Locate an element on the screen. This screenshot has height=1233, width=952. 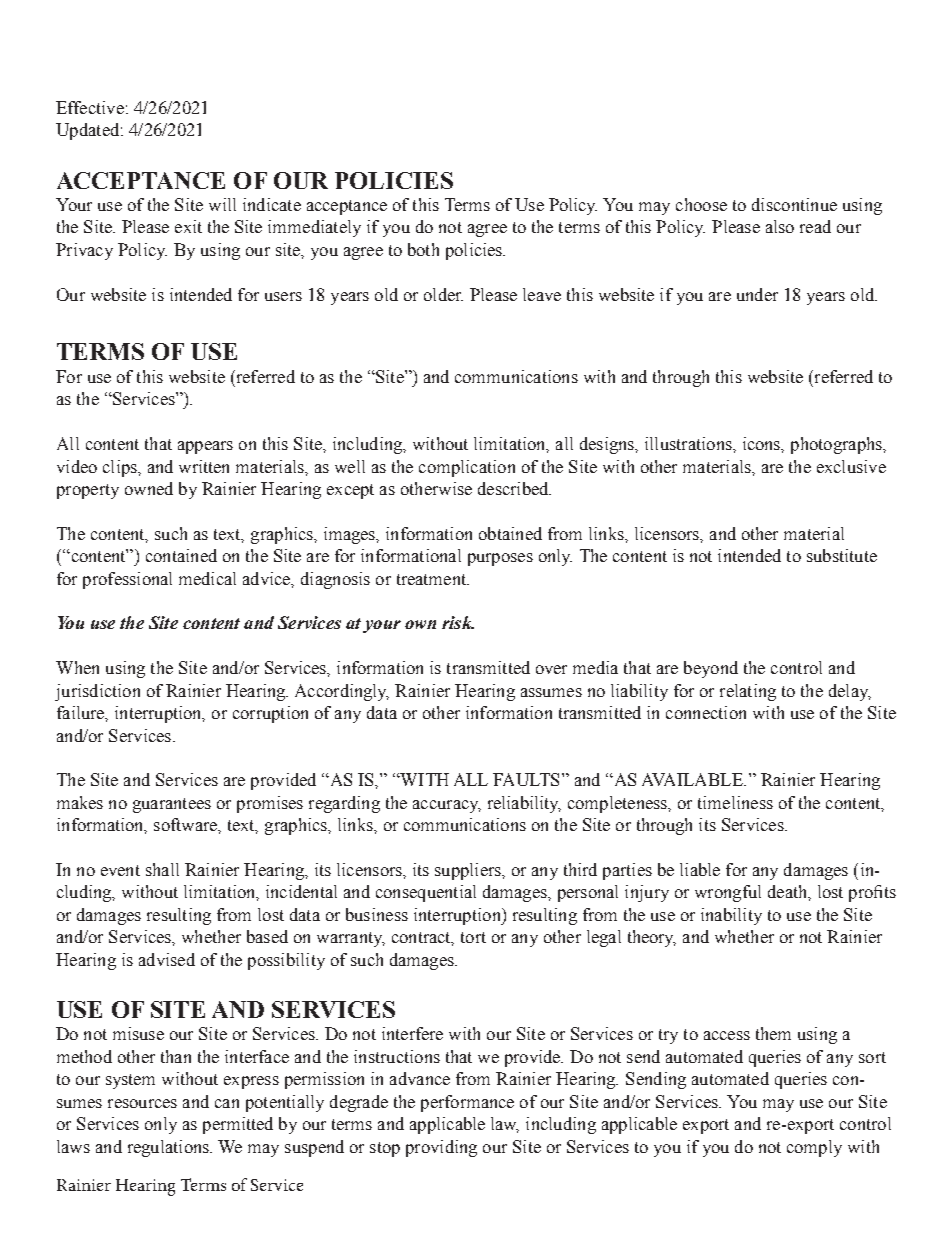
risk is located at coordinates (458, 622).
